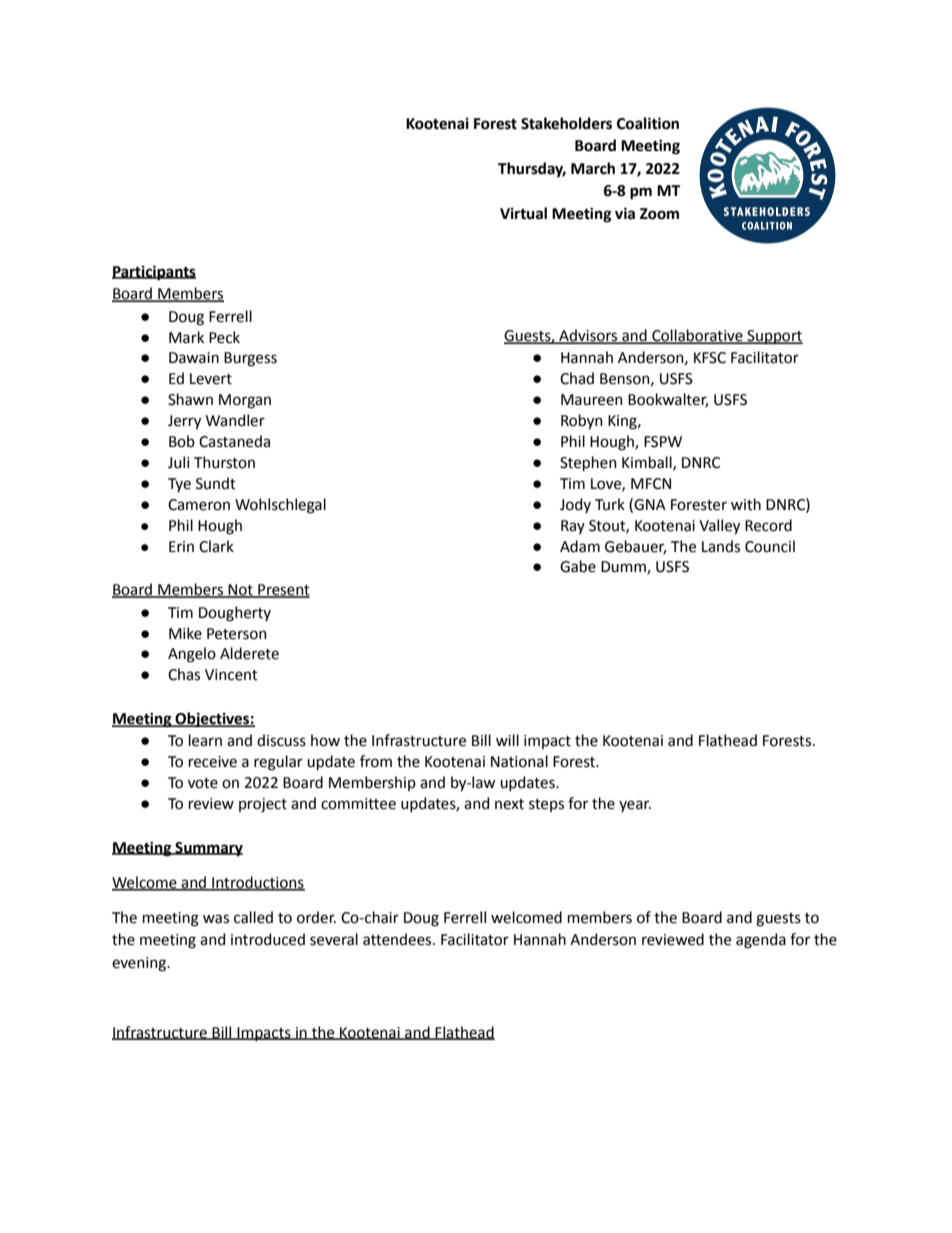 This page has width=952, height=1233. Describe the element at coordinates (721, 546) in the page. I see `Lands` at that location.
